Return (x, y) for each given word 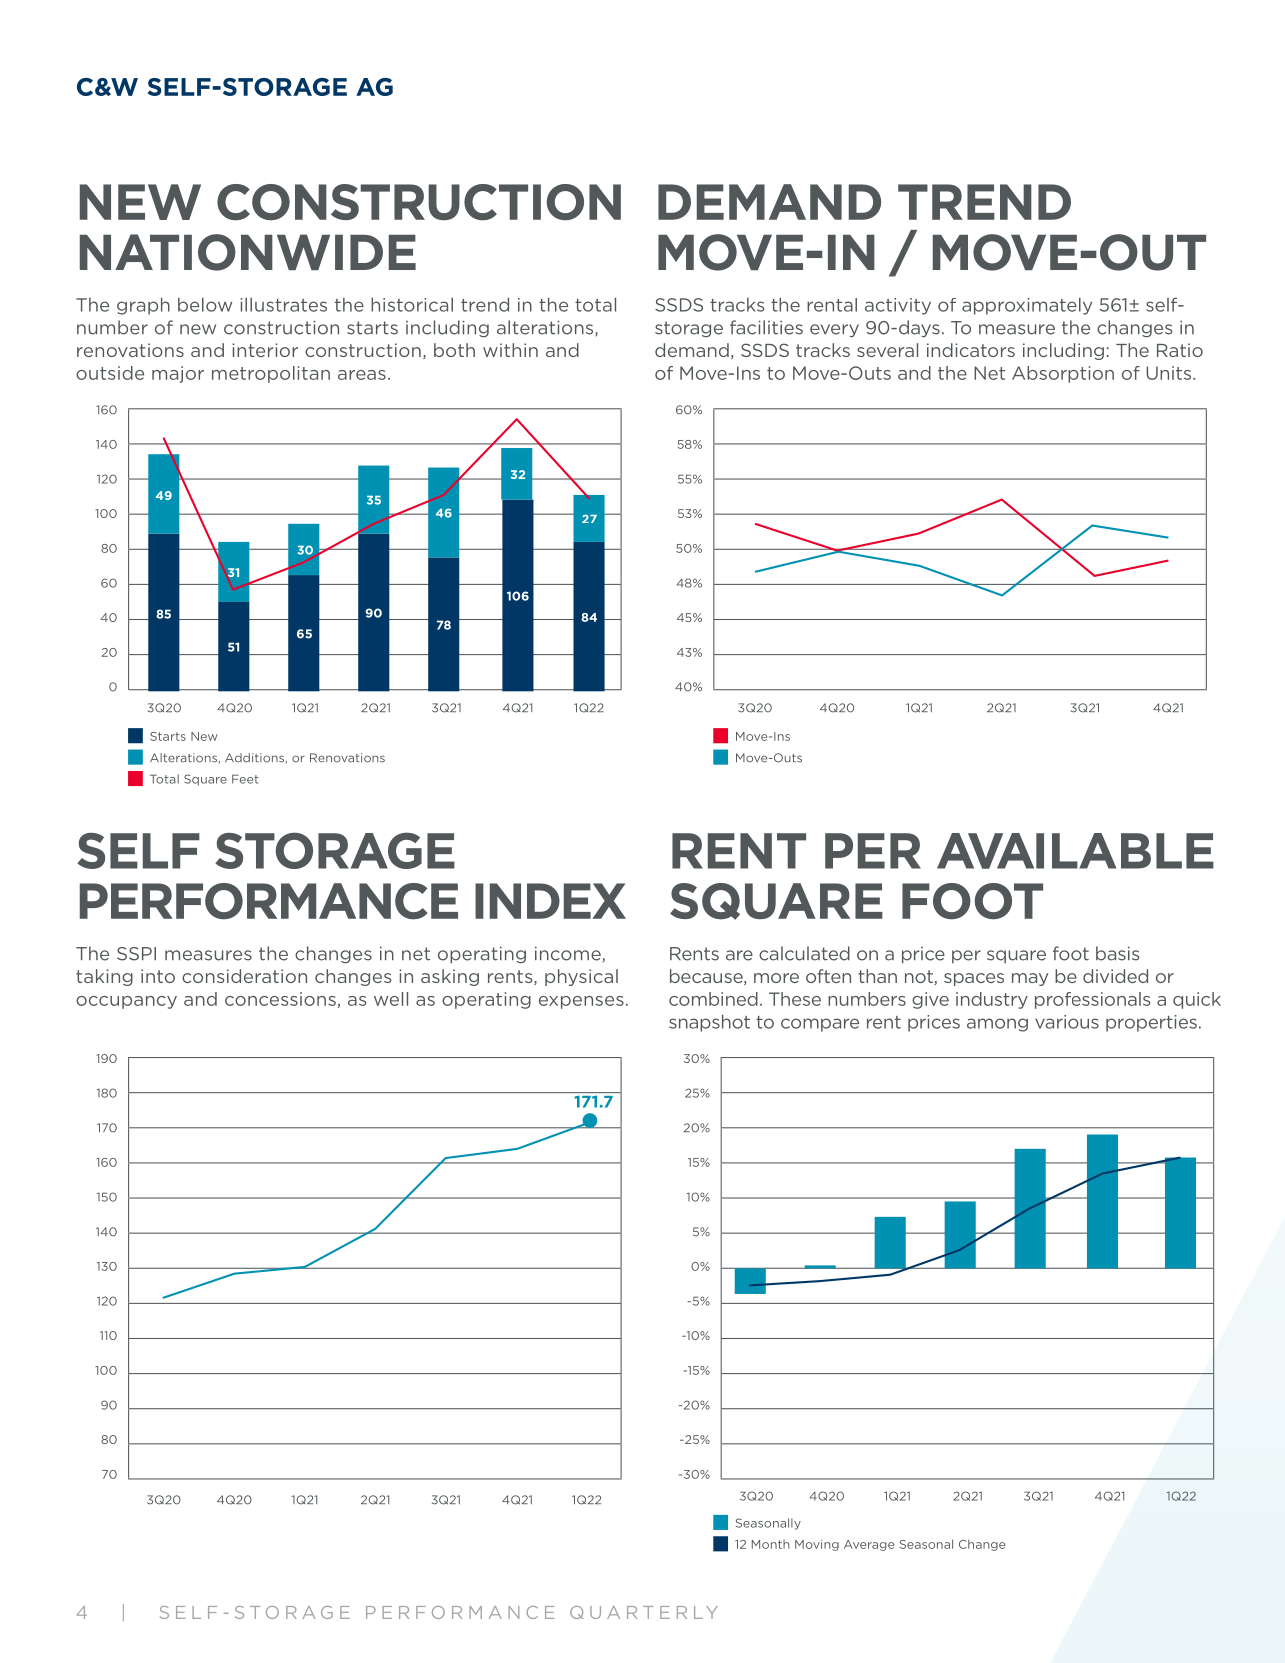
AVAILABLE (1075, 851)
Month (770, 1544)
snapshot (709, 1023)
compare (820, 1025)
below (205, 304)
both (454, 350)
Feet (245, 779)
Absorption (1063, 374)
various (1067, 1022)
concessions (280, 999)
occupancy (126, 1002)
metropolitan (271, 374)
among (997, 1025)
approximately (1027, 306)
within (510, 350)
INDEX (550, 901)
